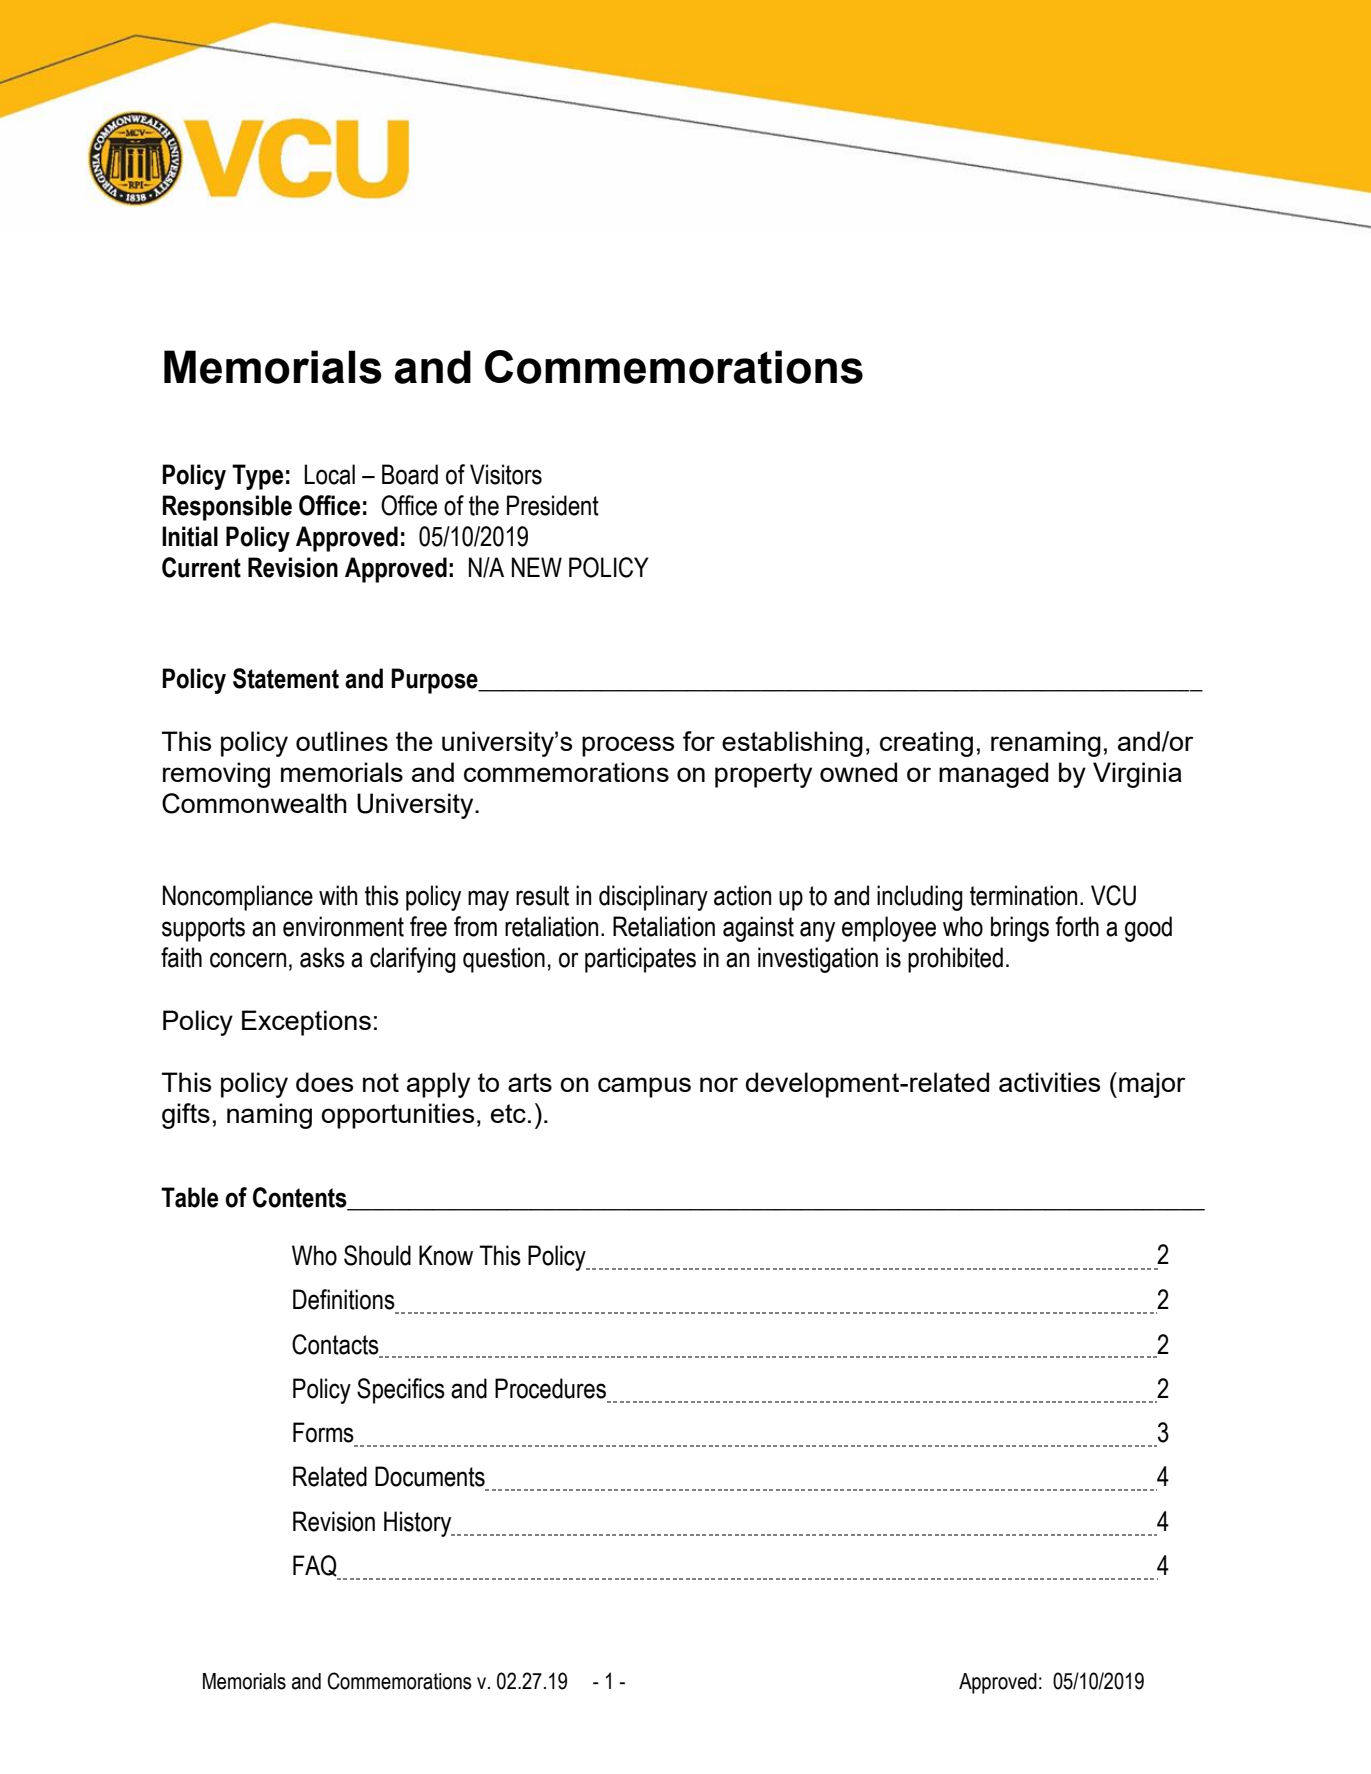 Image resolution: width=1371 pixels, height=1774 pixels. I want to click on Exceptions, so click(306, 1023).
